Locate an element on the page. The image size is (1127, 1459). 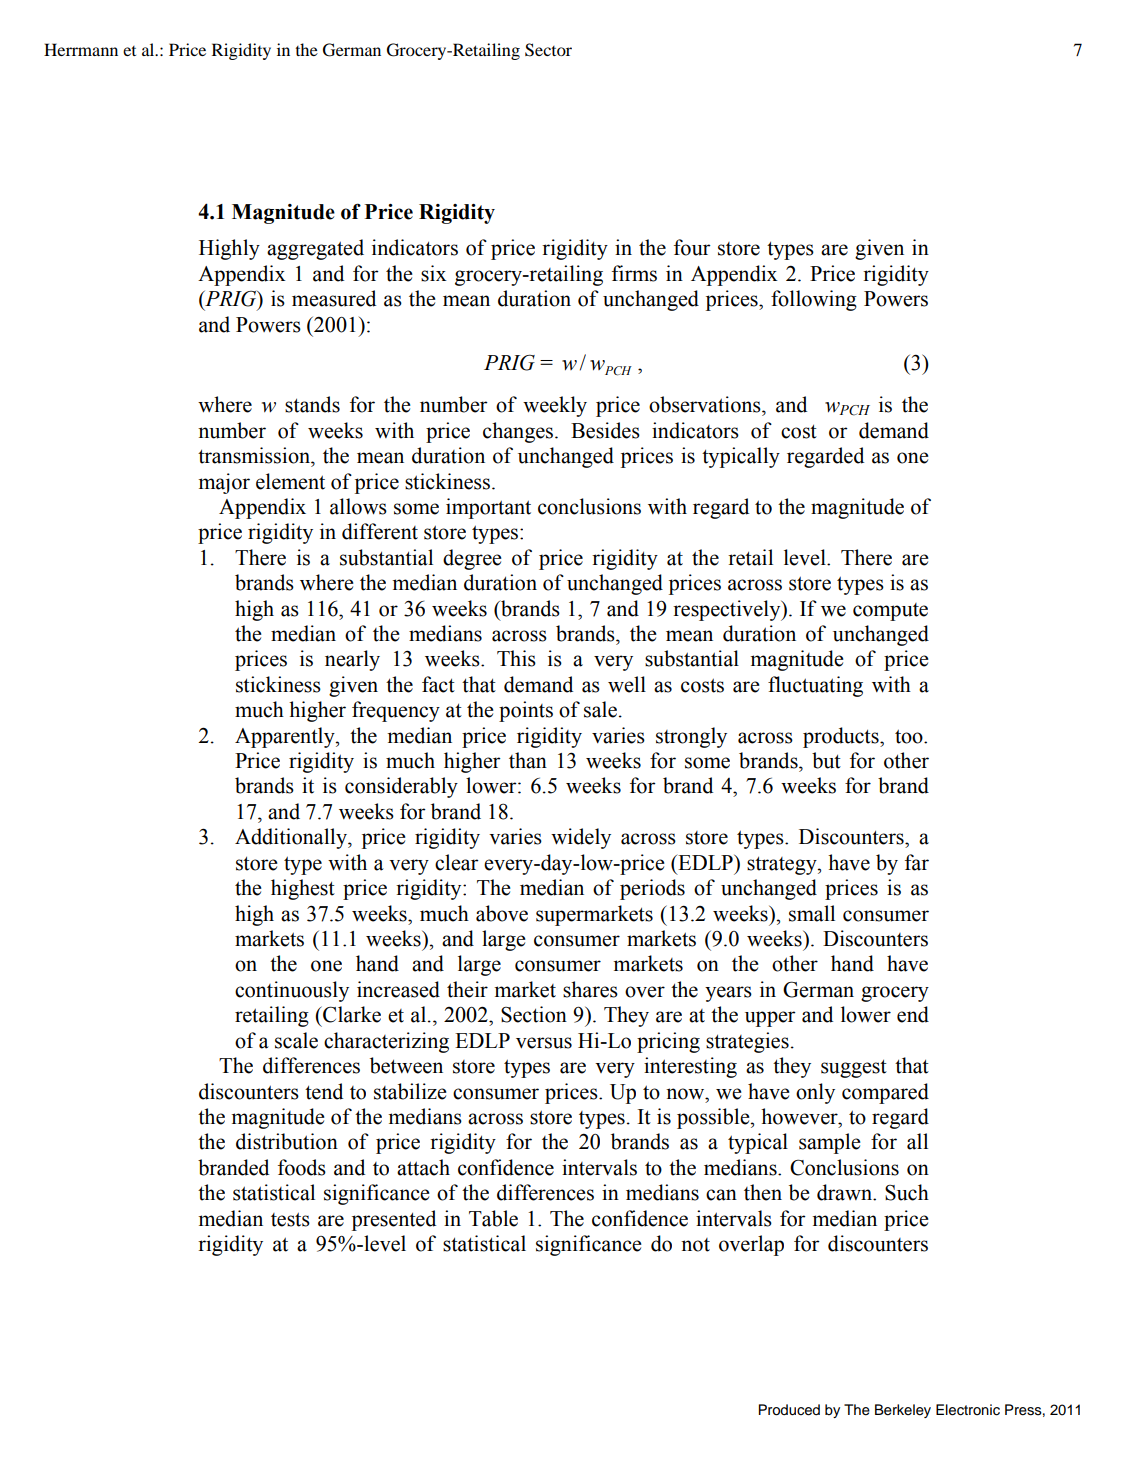
Herrmann is located at coordinates (81, 49).
